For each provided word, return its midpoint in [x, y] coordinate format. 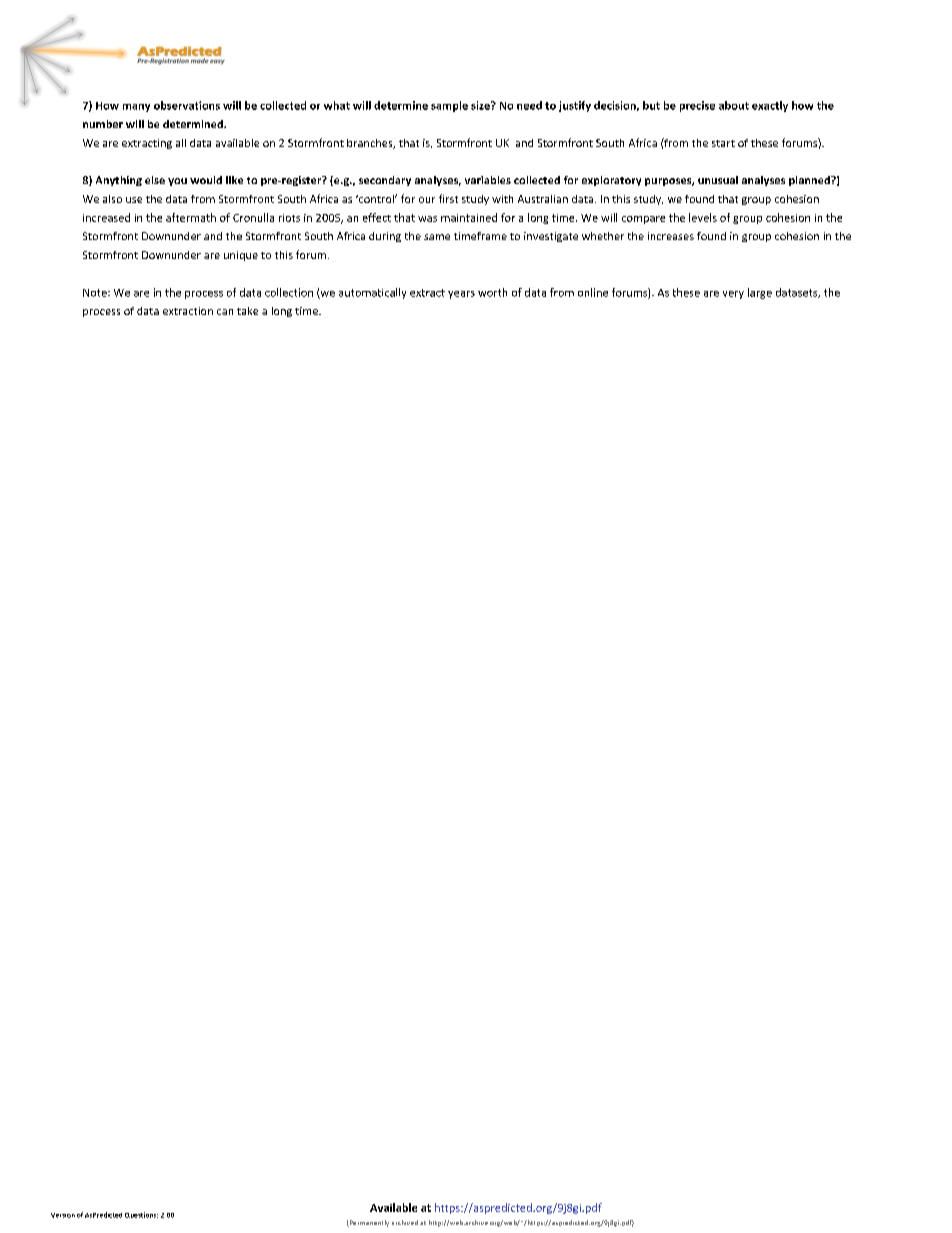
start [723, 143]
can [225, 312]
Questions [141, 1215]
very [733, 295]
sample [449, 106]
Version [63, 1215]
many [136, 108]
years [461, 295]
